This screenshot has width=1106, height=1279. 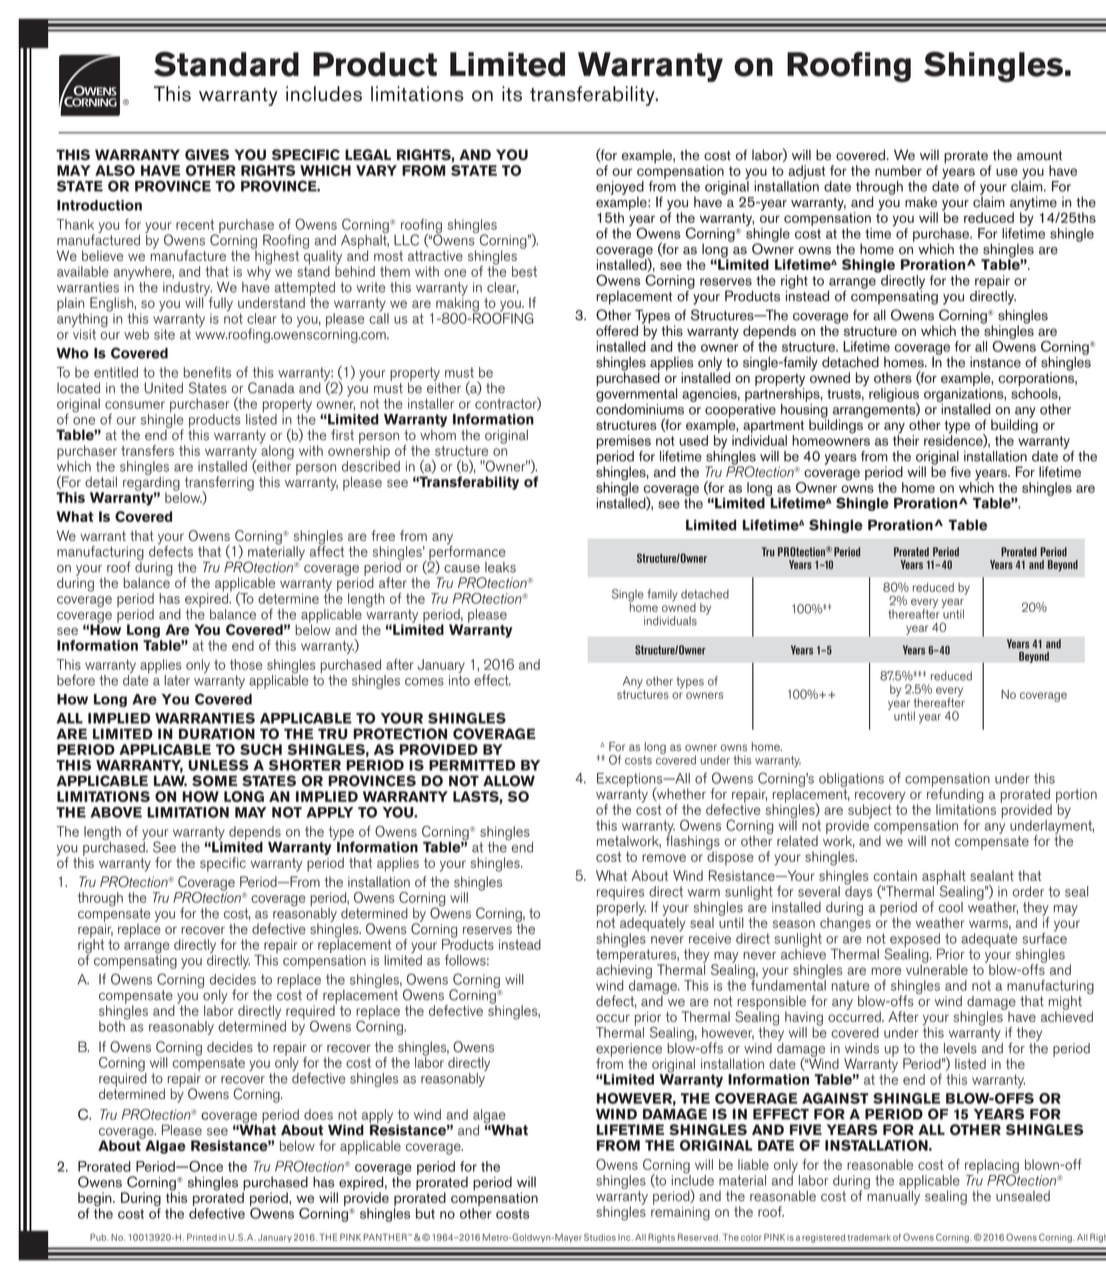 I want to click on United, so click(x=163, y=388).
